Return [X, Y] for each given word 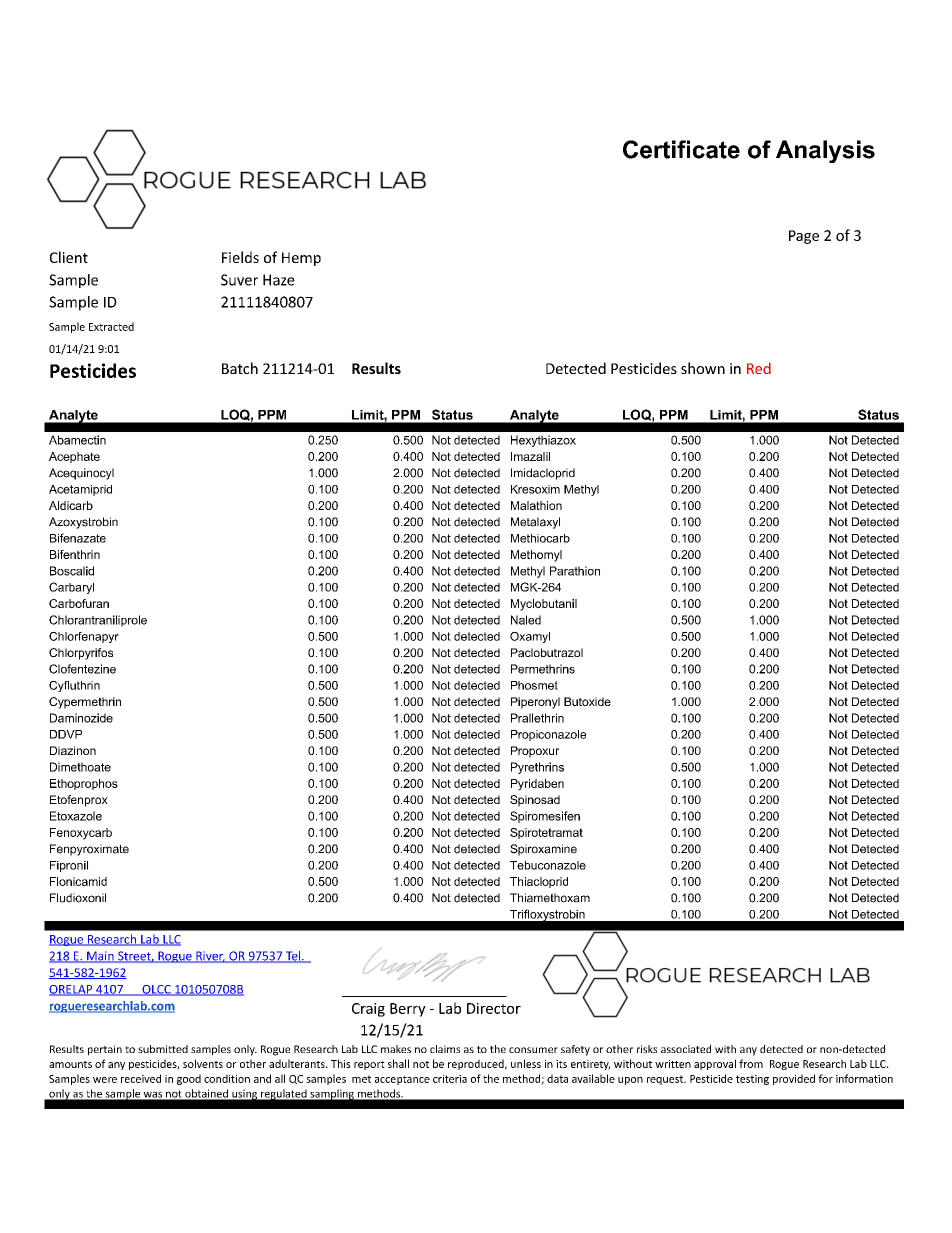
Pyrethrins [537, 768]
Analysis [825, 151]
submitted [163, 1049]
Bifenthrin [75, 554]
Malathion [536, 505]
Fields [240, 257]
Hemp [301, 259]
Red [759, 368]
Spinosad [535, 801]
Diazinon [73, 750]
